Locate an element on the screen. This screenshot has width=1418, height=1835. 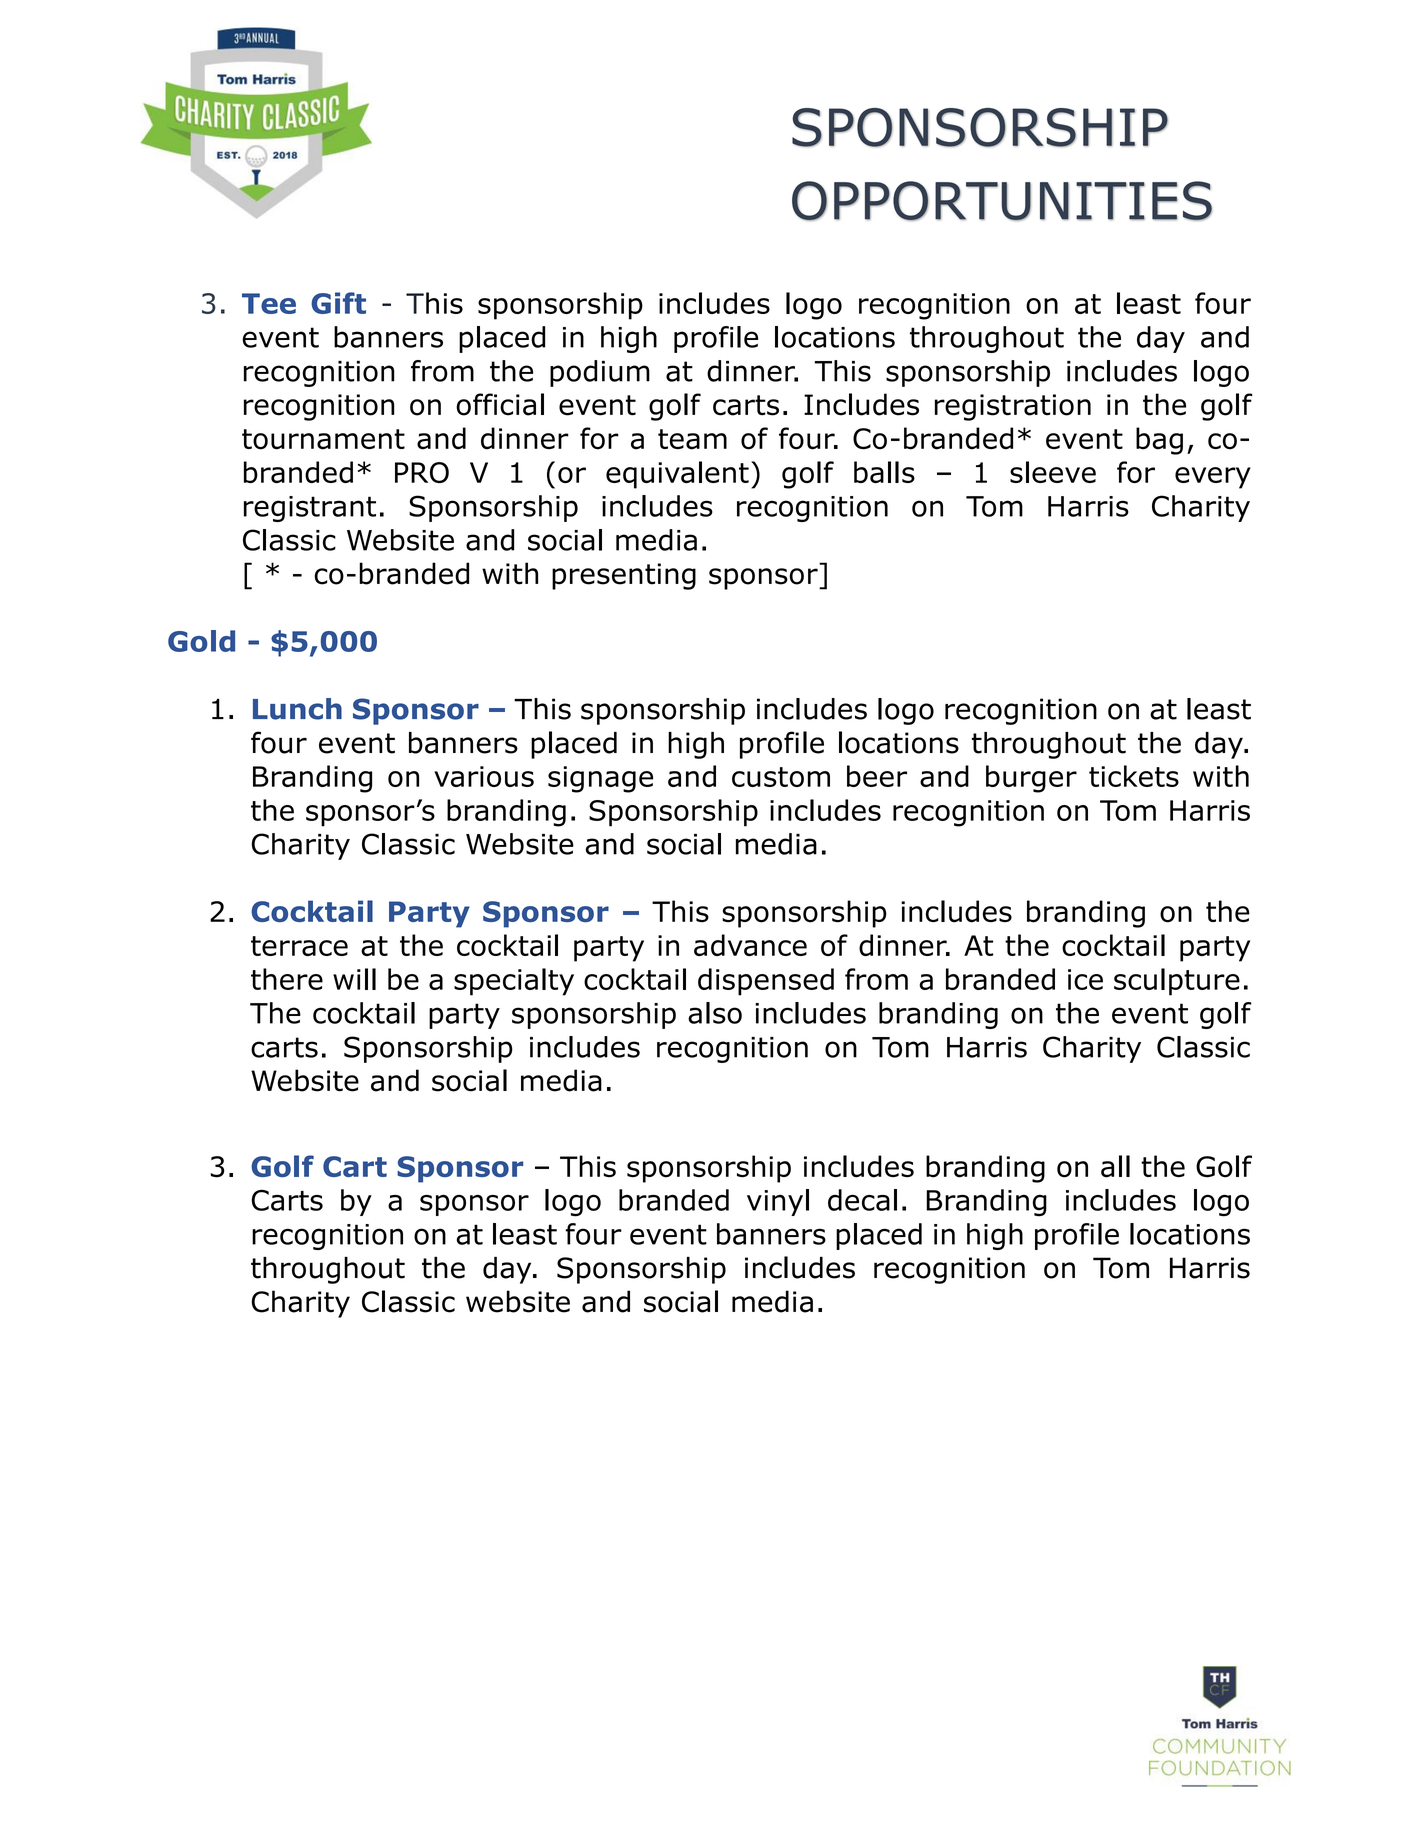
tournament is located at coordinates (323, 439).
